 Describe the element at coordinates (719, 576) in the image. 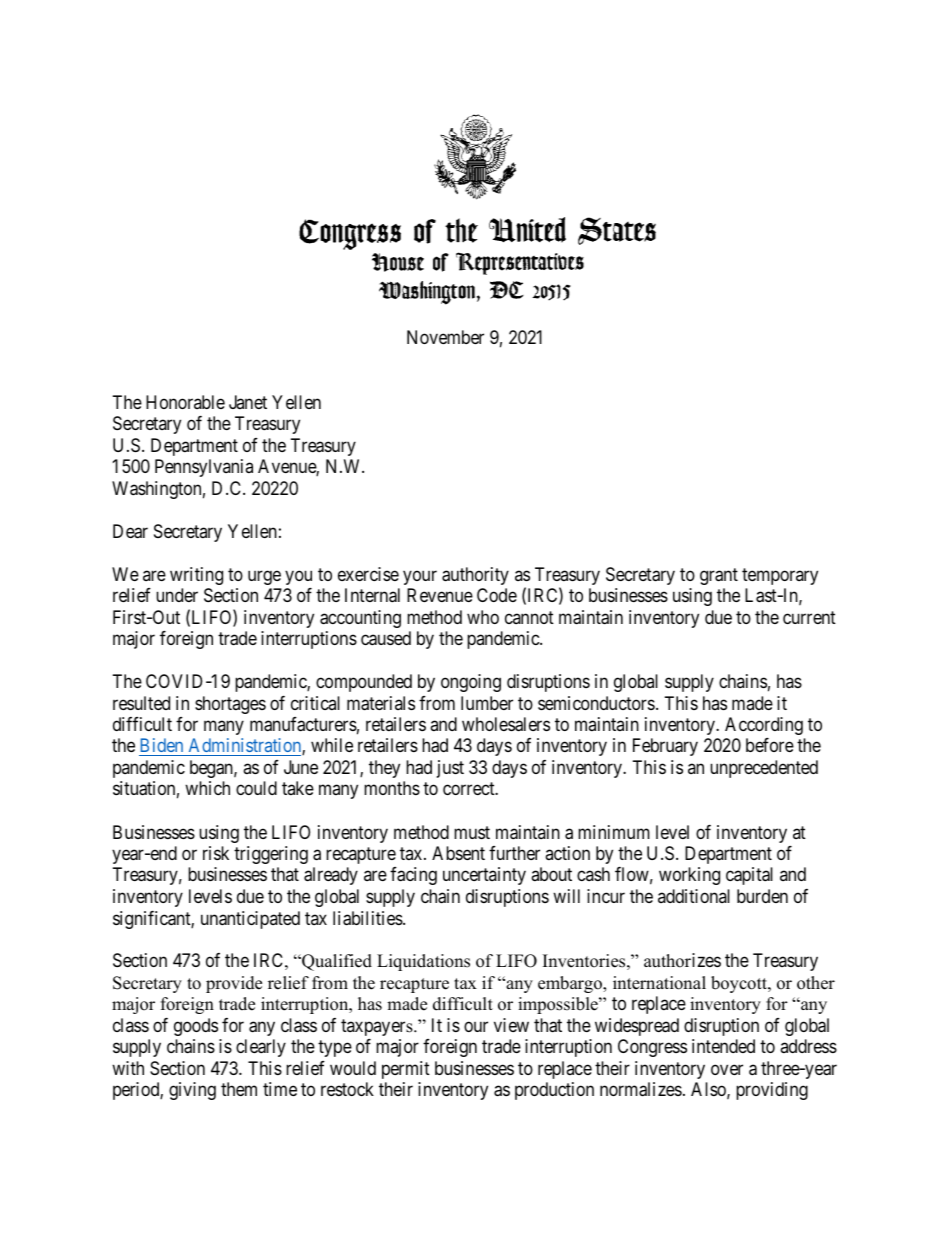

I see `grant` at that location.
